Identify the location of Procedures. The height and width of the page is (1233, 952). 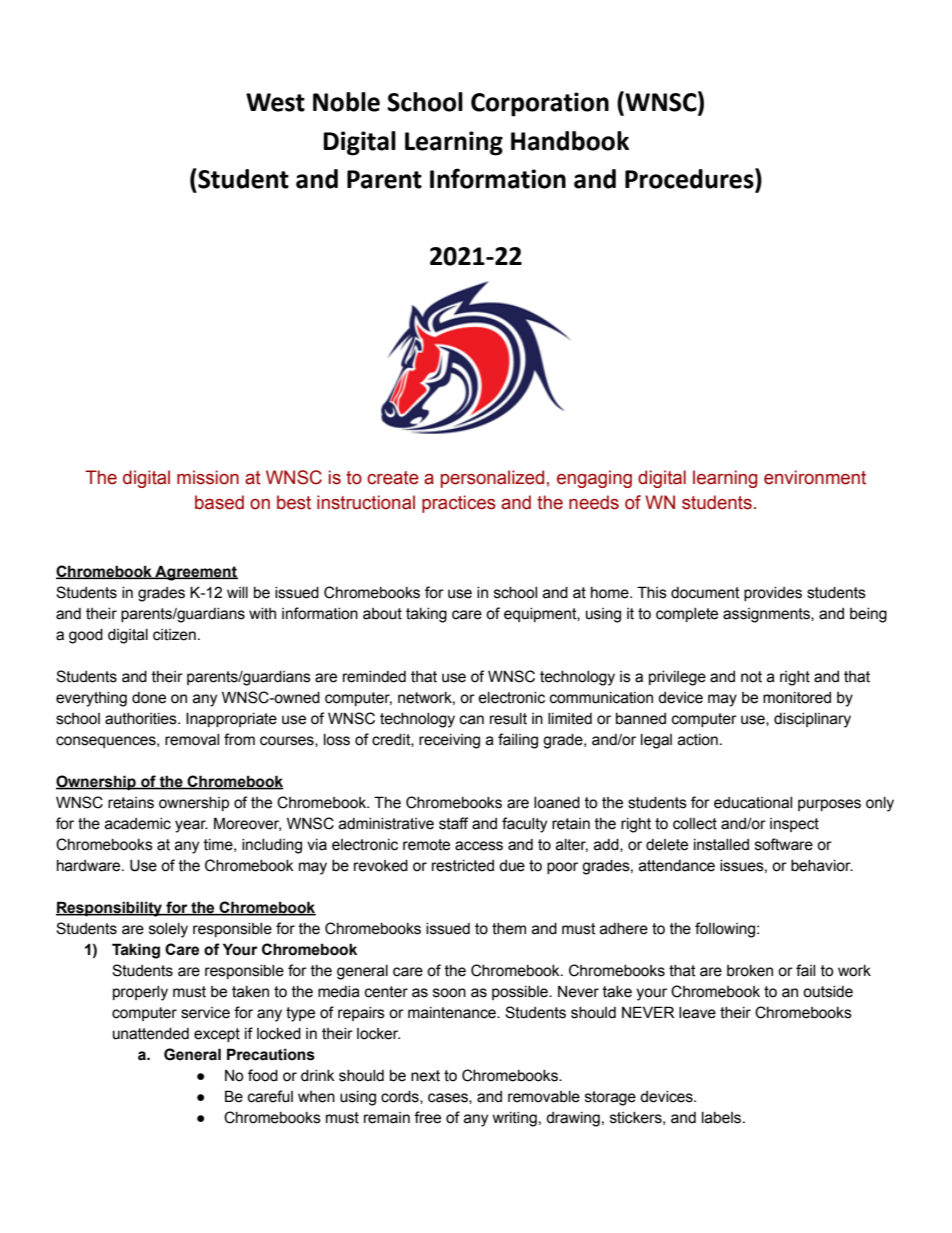
(690, 178).
